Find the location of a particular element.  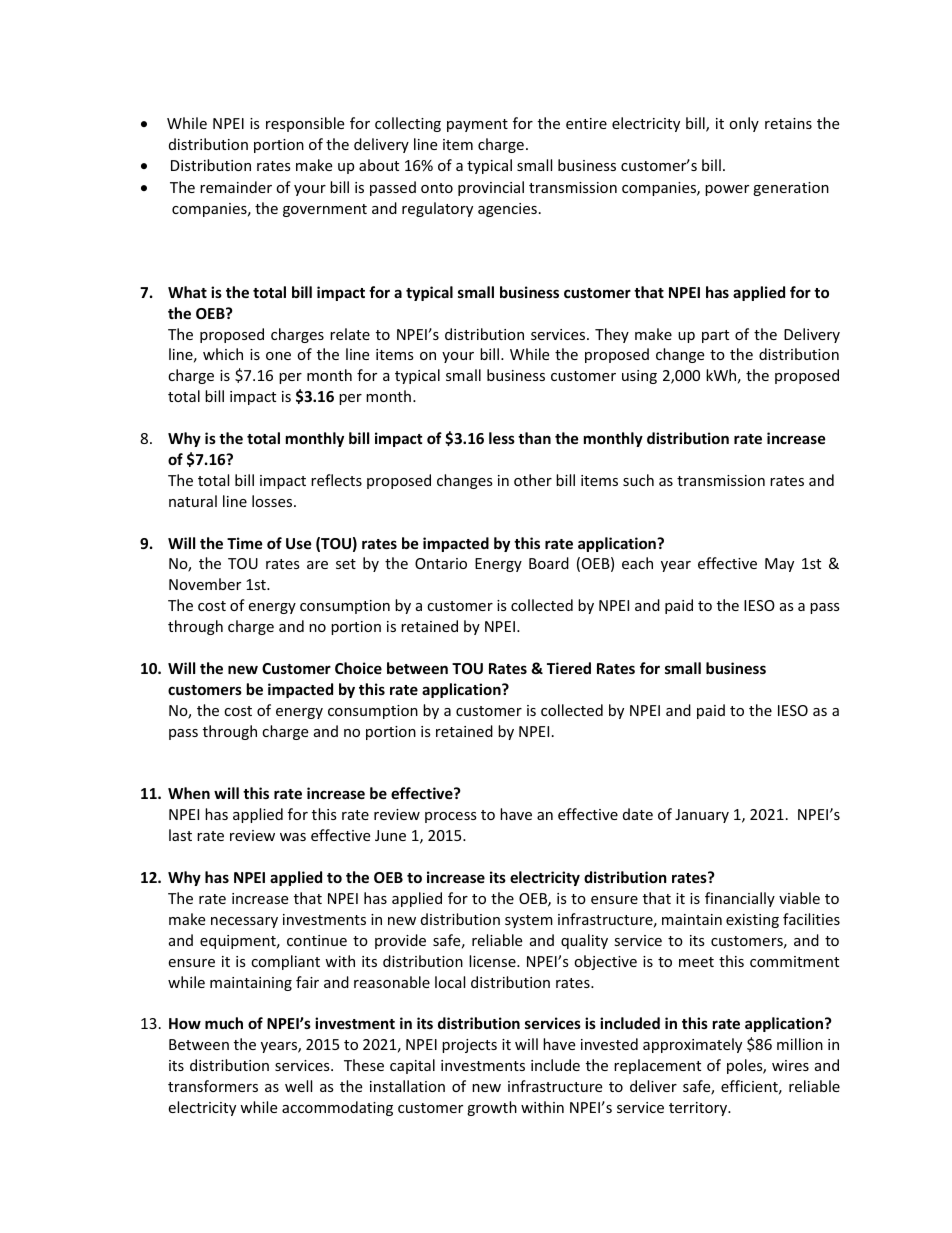

less is located at coordinates (502, 438).
